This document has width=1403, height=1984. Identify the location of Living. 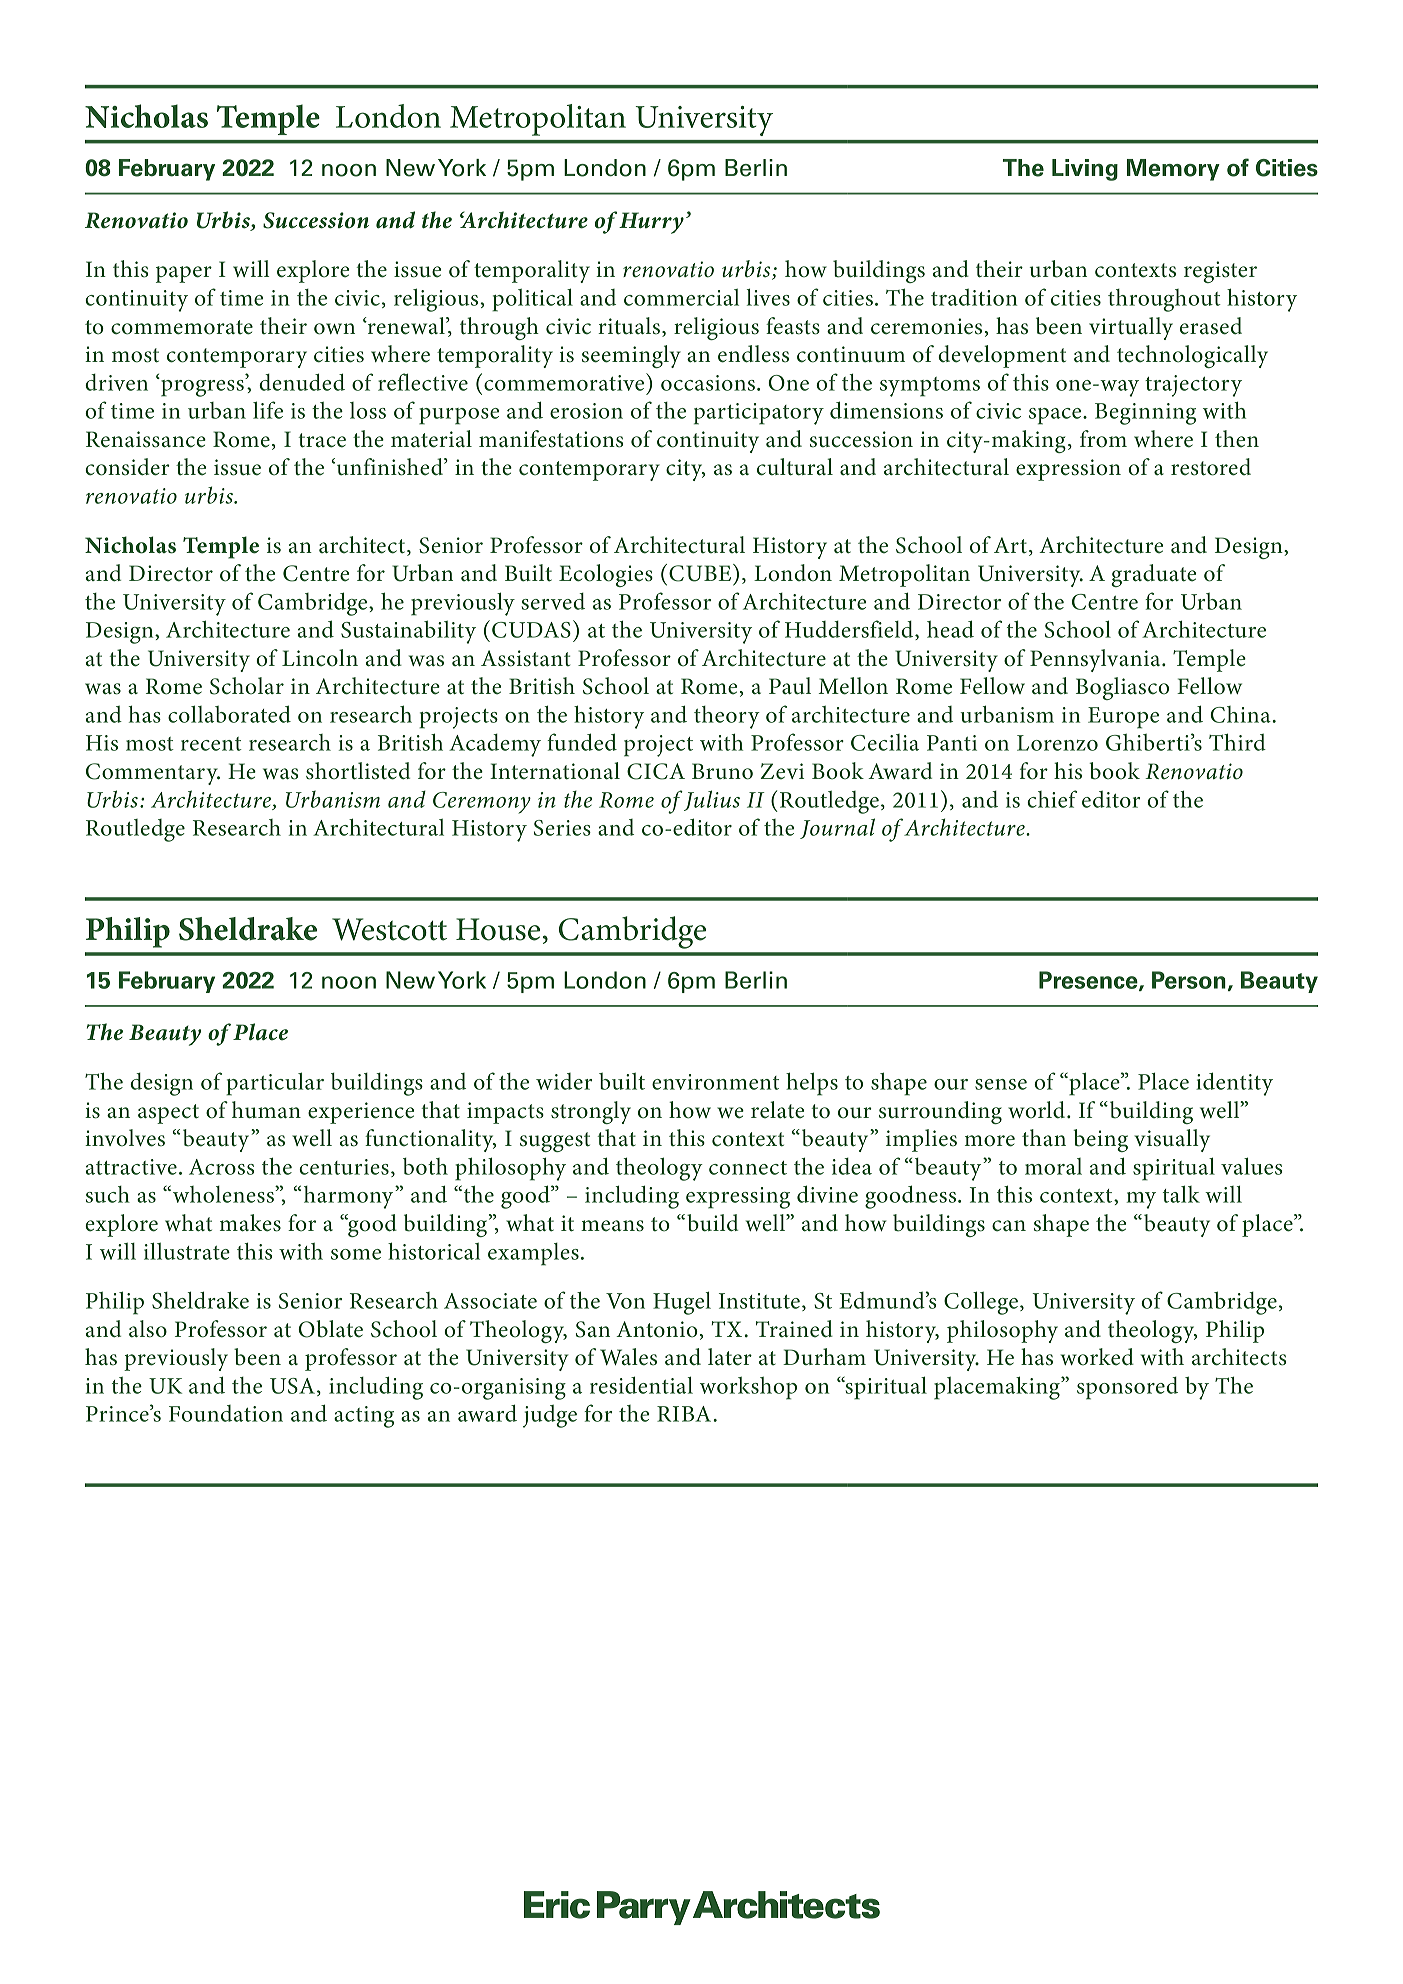
(1085, 170).
